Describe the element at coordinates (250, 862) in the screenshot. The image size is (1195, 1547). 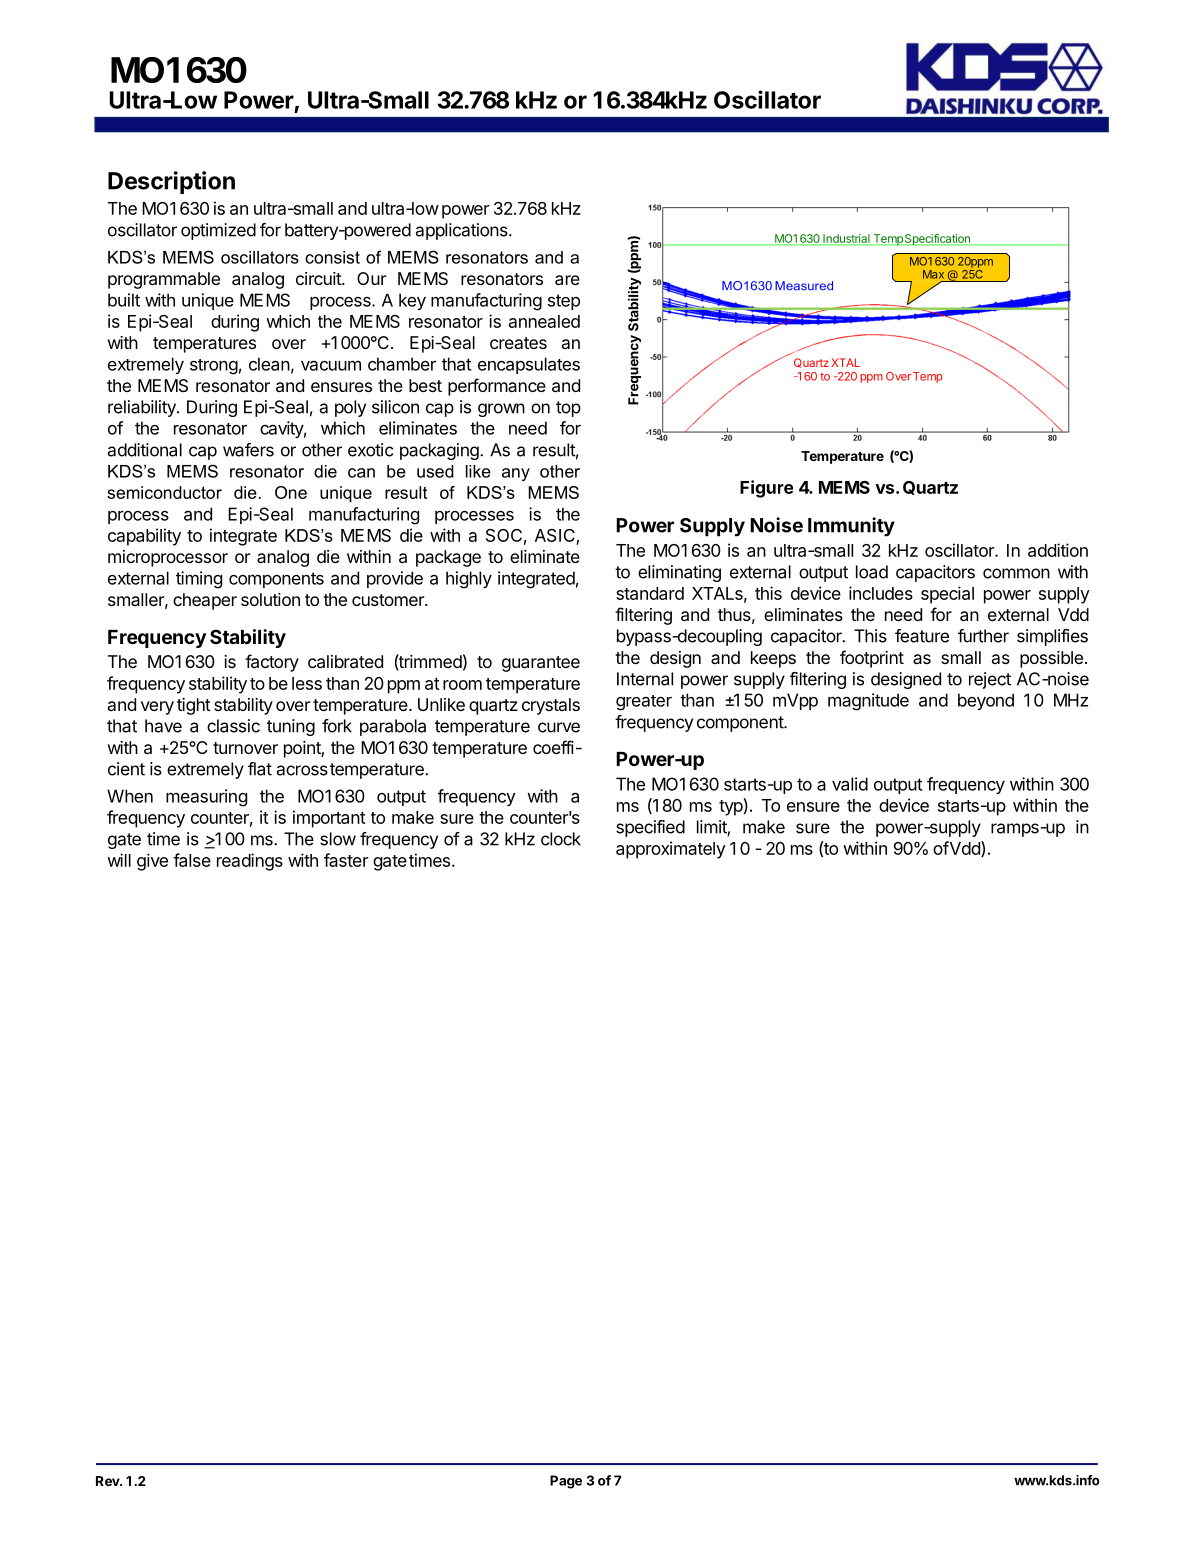
I see `readings` at that location.
